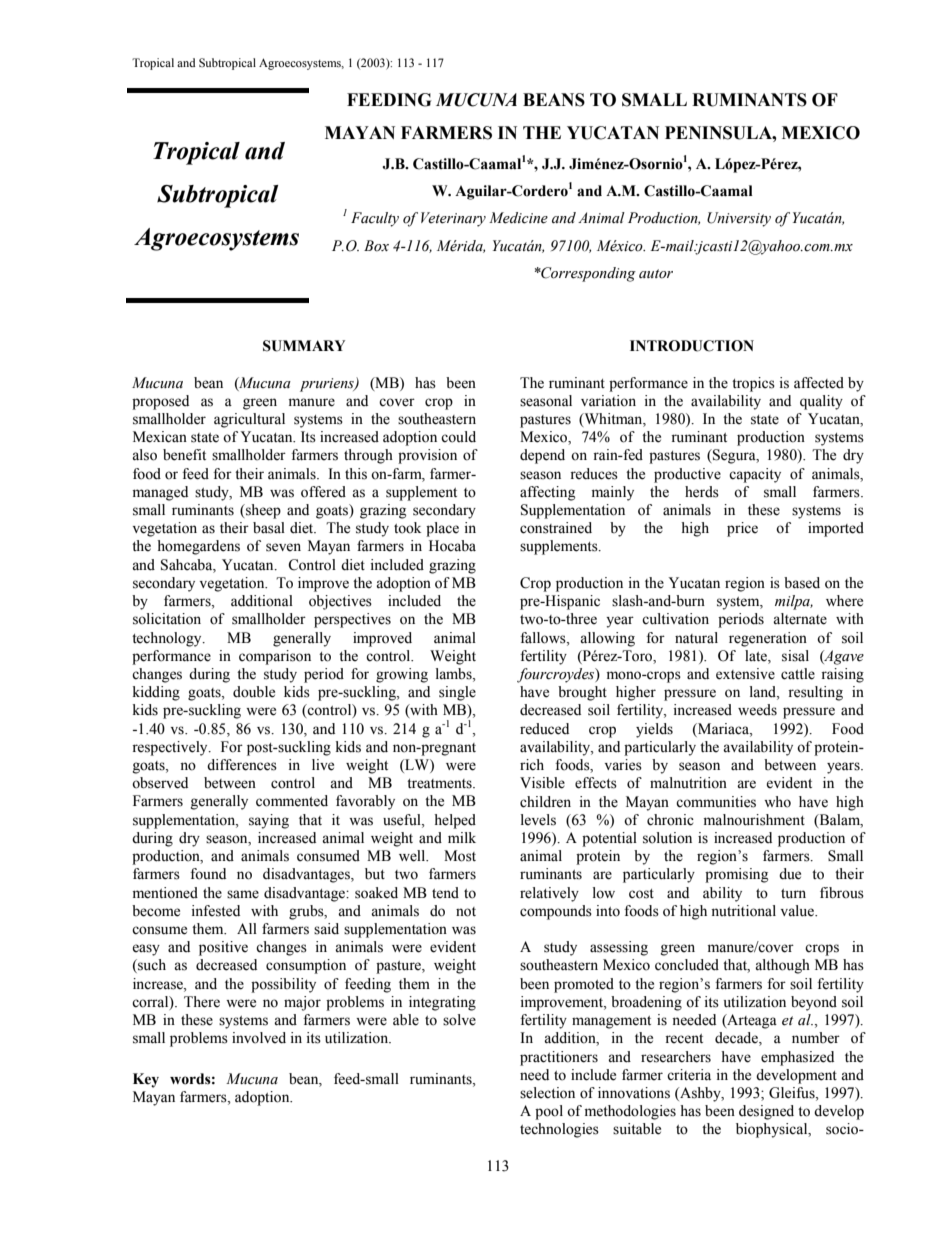  Describe the element at coordinates (754, 820) in the document. I see `malnourishment` at that location.
